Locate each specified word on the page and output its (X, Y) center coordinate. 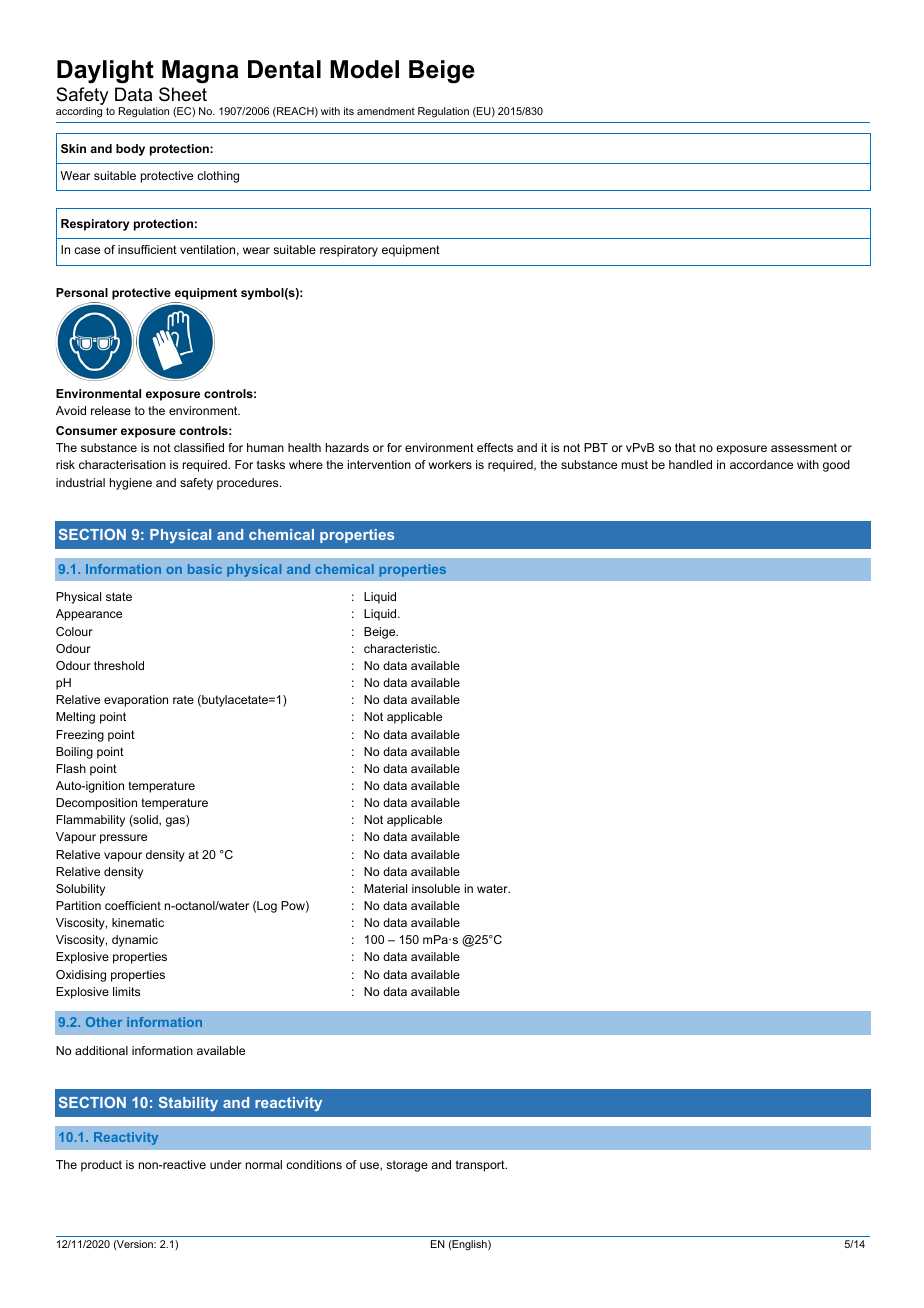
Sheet (183, 94)
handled (690, 464)
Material (385, 888)
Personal (82, 292)
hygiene (131, 484)
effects (495, 447)
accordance (761, 464)
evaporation (136, 701)
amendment (386, 111)
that (685, 447)
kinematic (138, 922)
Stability (188, 1104)
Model (364, 69)
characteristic (401, 648)
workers (450, 464)
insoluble (436, 888)
